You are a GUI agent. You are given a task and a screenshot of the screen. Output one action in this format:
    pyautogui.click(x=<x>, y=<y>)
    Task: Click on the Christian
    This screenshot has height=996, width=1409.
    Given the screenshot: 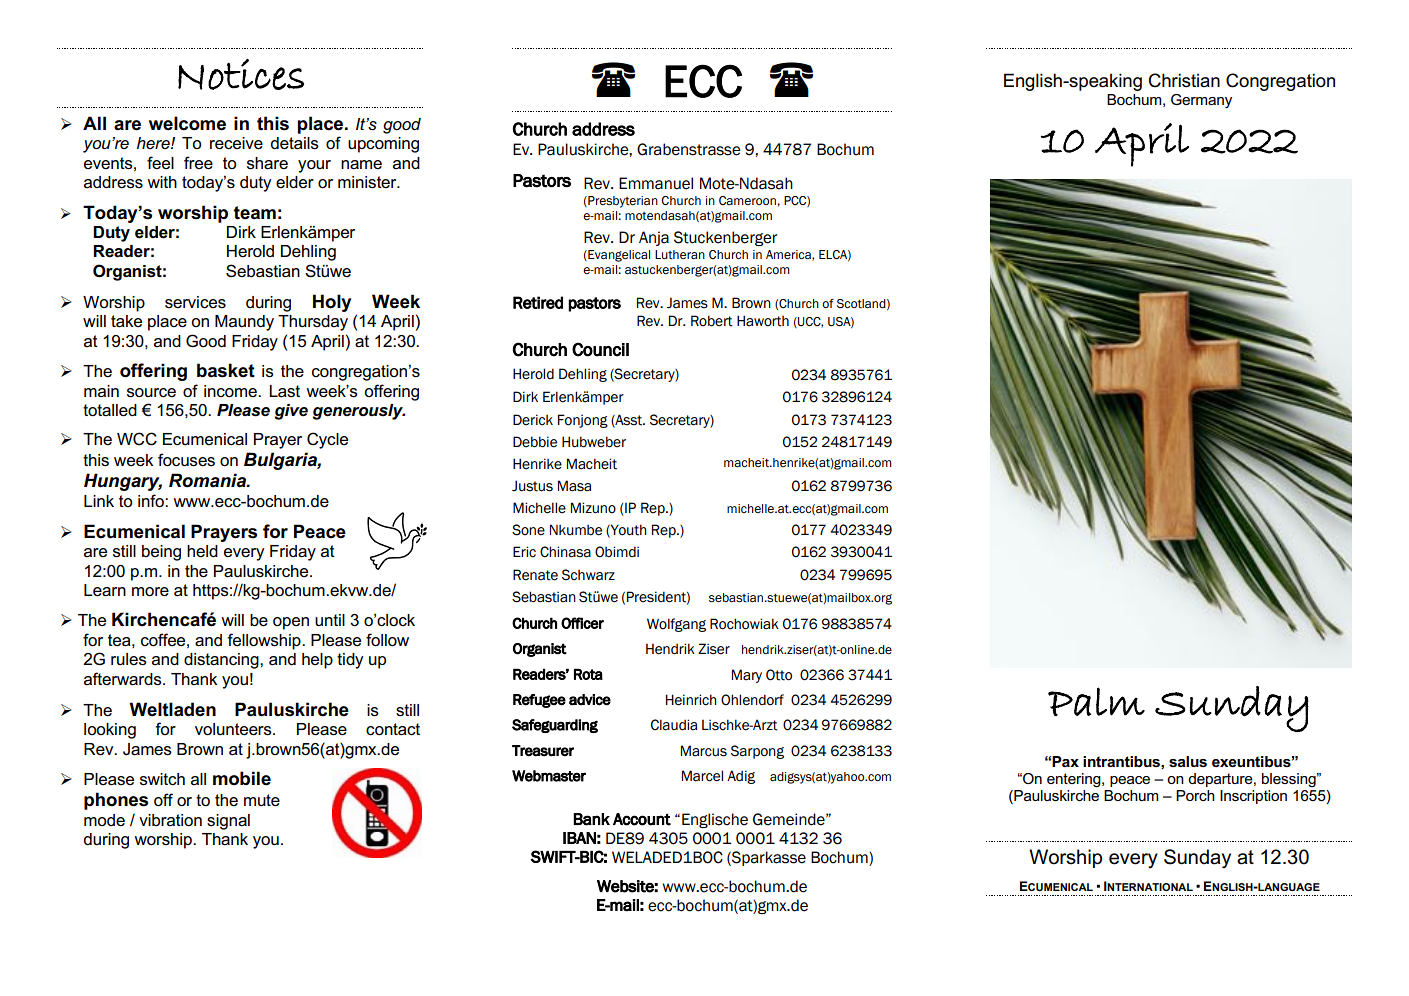 What is the action you would take?
    pyautogui.click(x=1184, y=80)
